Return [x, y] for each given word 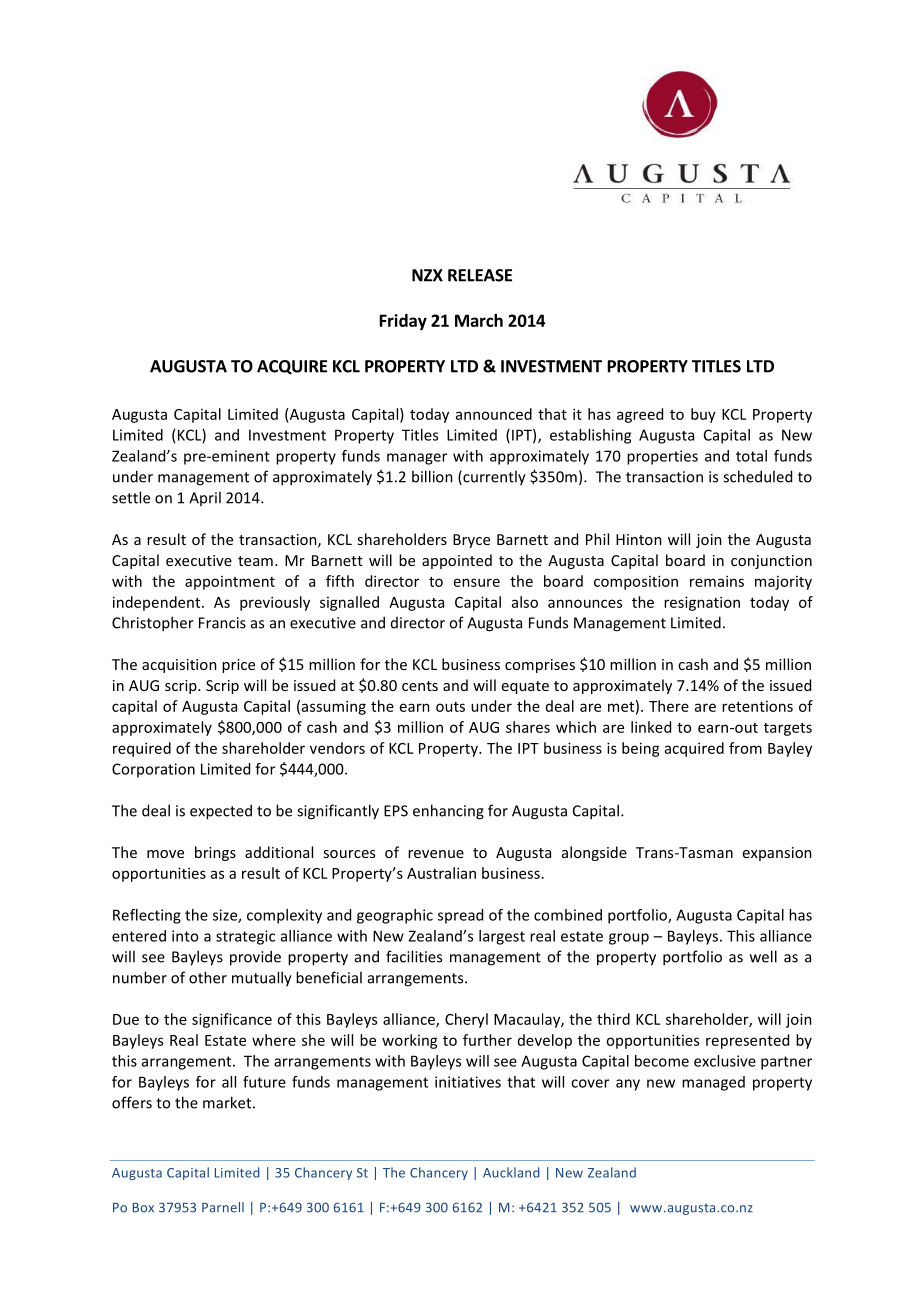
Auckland [511, 1172]
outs [450, 707]
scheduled [757, 476]
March [479, 320]
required [142, 749]
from [745, 748]
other [208, 977]
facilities [414, 956]
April [205, 498]
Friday [403, 322]
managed [713, 1083]
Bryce [471, 541]
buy [703, 415]
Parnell [223, 1207]
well [763, 956]
